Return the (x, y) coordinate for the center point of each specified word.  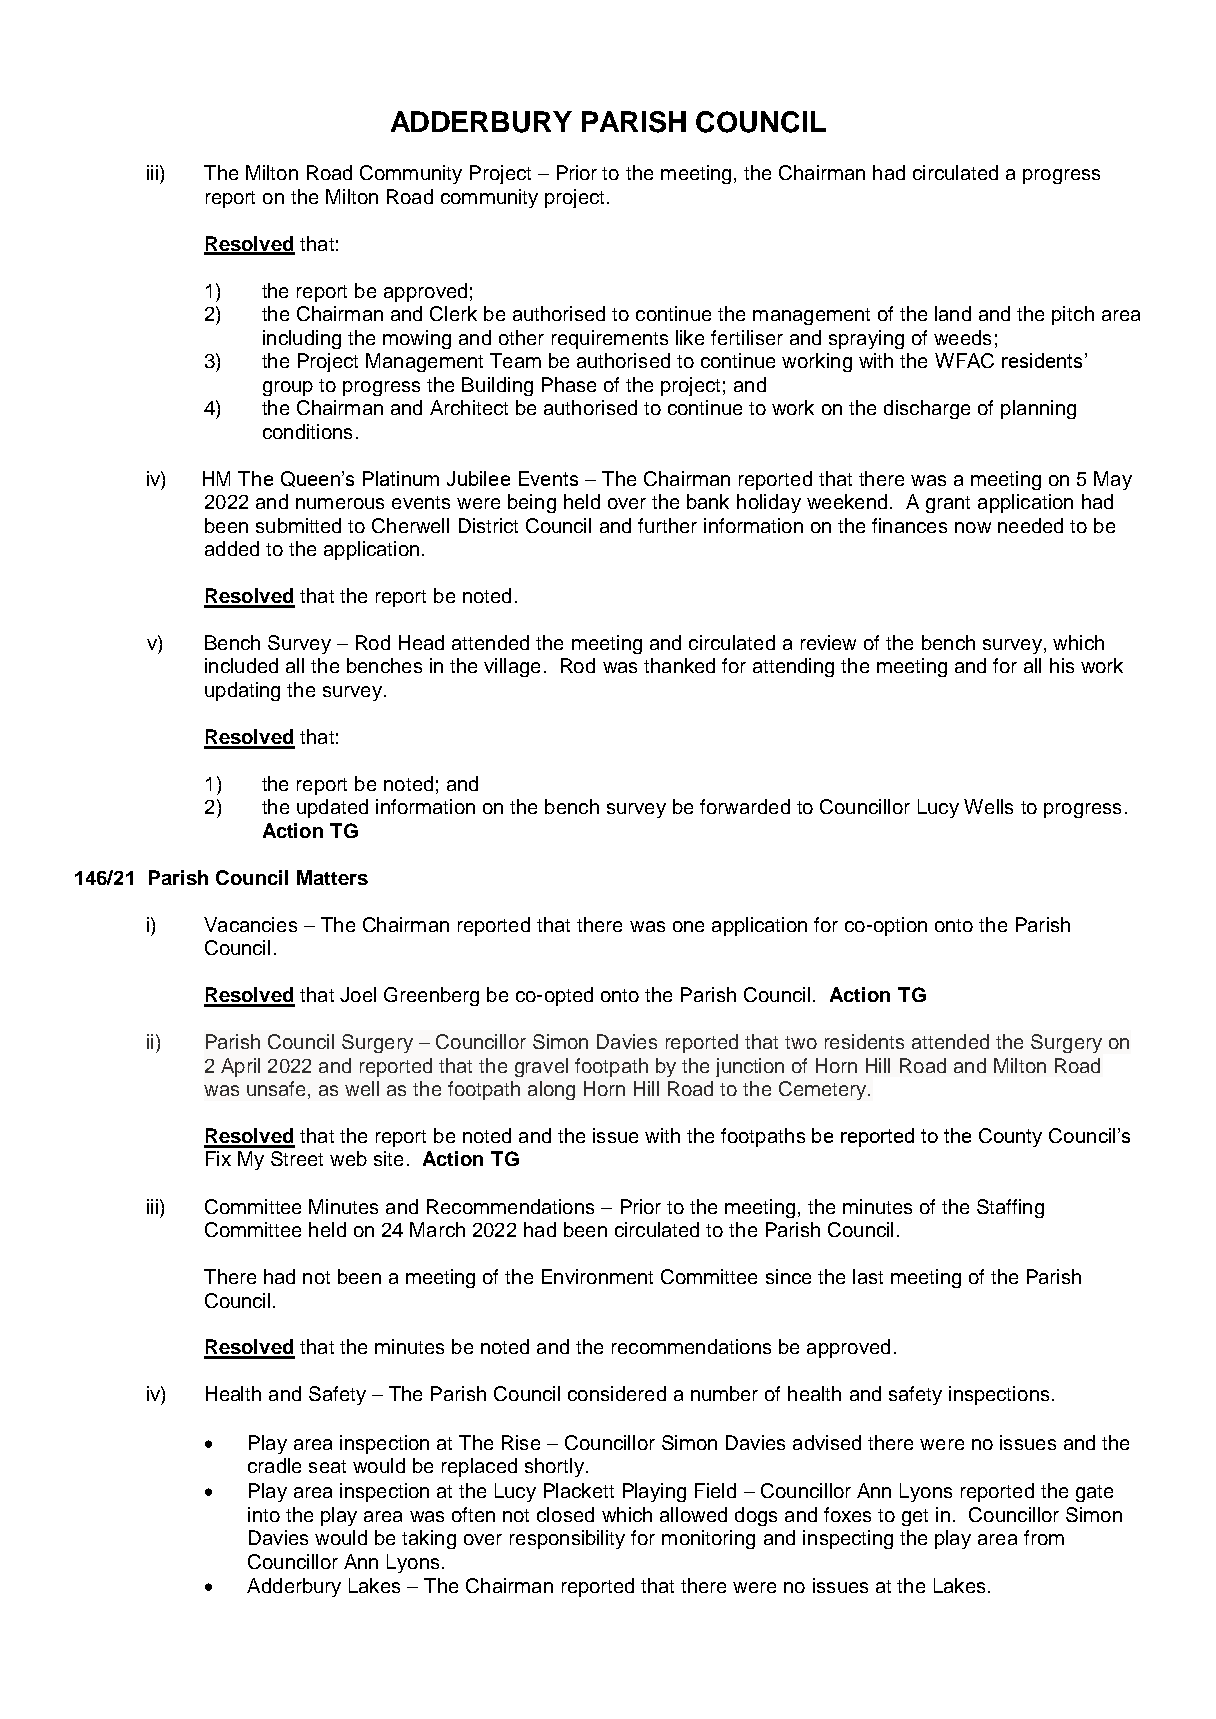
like (690, 337)
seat (327, 1466)
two (801, 1042)
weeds (962, 337)
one (688, 926)
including (302, 339)
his (1062, 665)
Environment (597, 1276)
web (348, 1158)
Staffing (1010, 1208)
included (241, 665)
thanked (679, 665)
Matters (332, 877)
